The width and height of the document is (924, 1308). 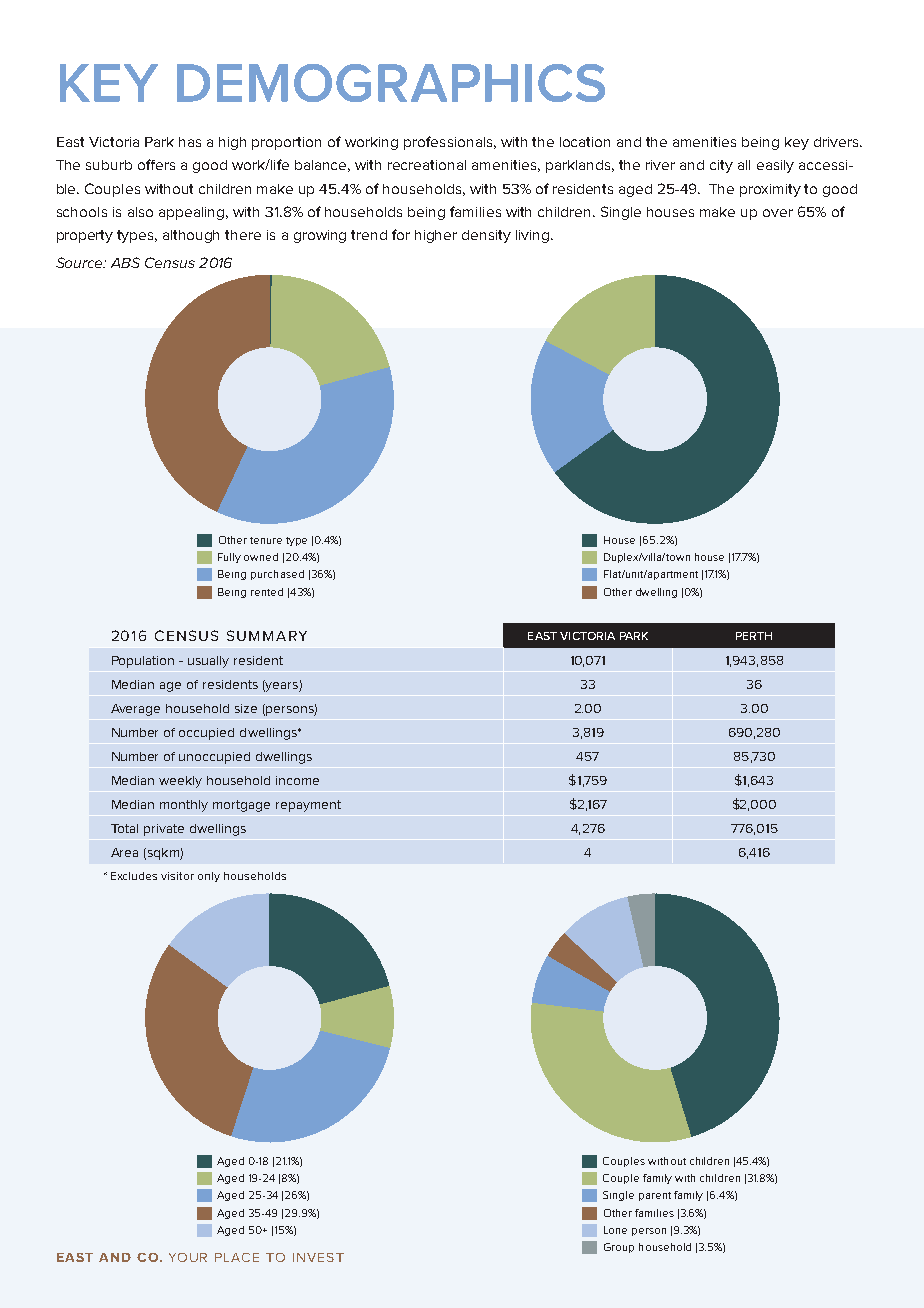 I want to click on offers, so click(x=156, y=164).
